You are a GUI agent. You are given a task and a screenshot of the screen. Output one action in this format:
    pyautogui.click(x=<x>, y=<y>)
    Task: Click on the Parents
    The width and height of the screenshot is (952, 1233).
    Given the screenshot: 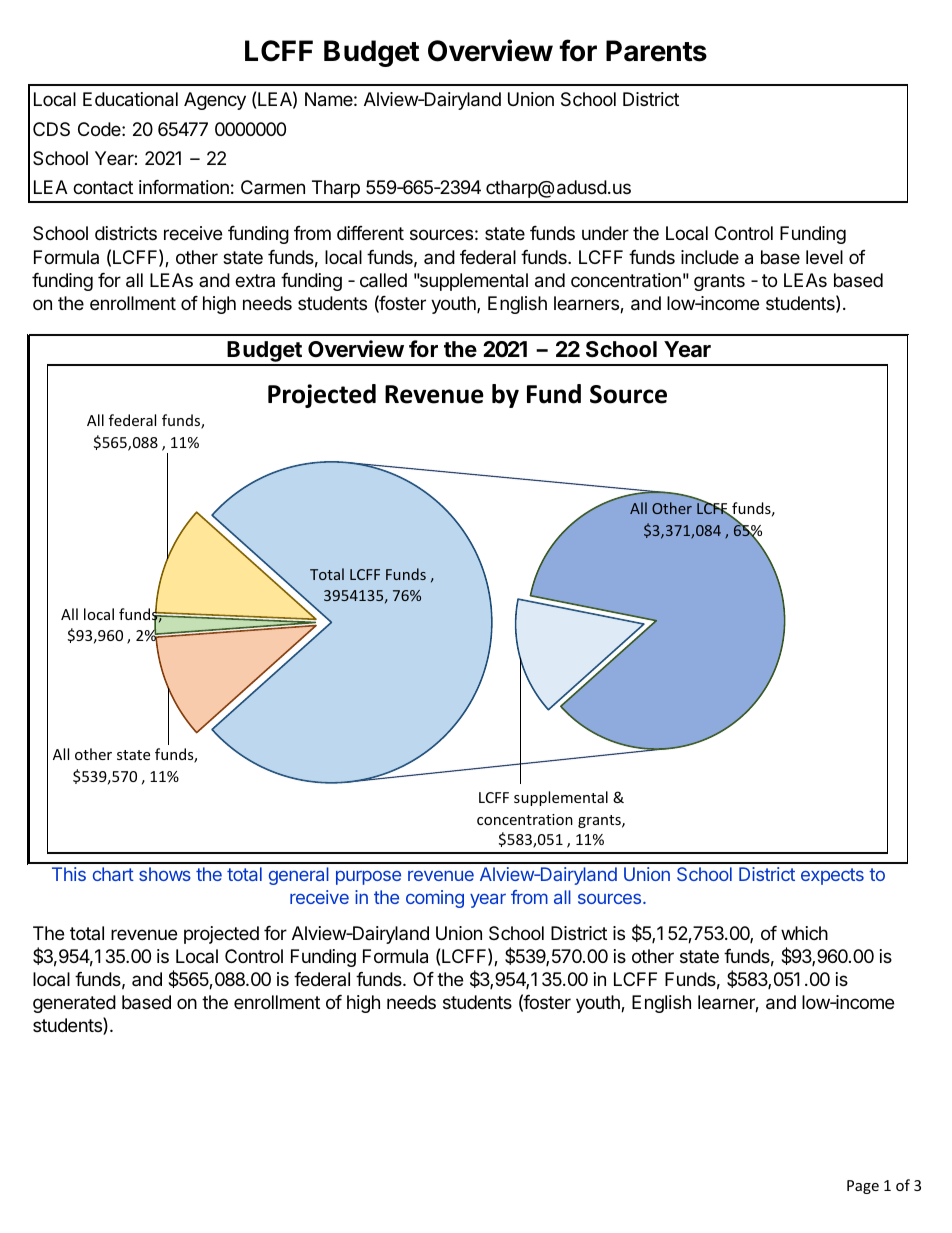 What is the action you would take?
    pyautogui.click(x=656, y=51)
